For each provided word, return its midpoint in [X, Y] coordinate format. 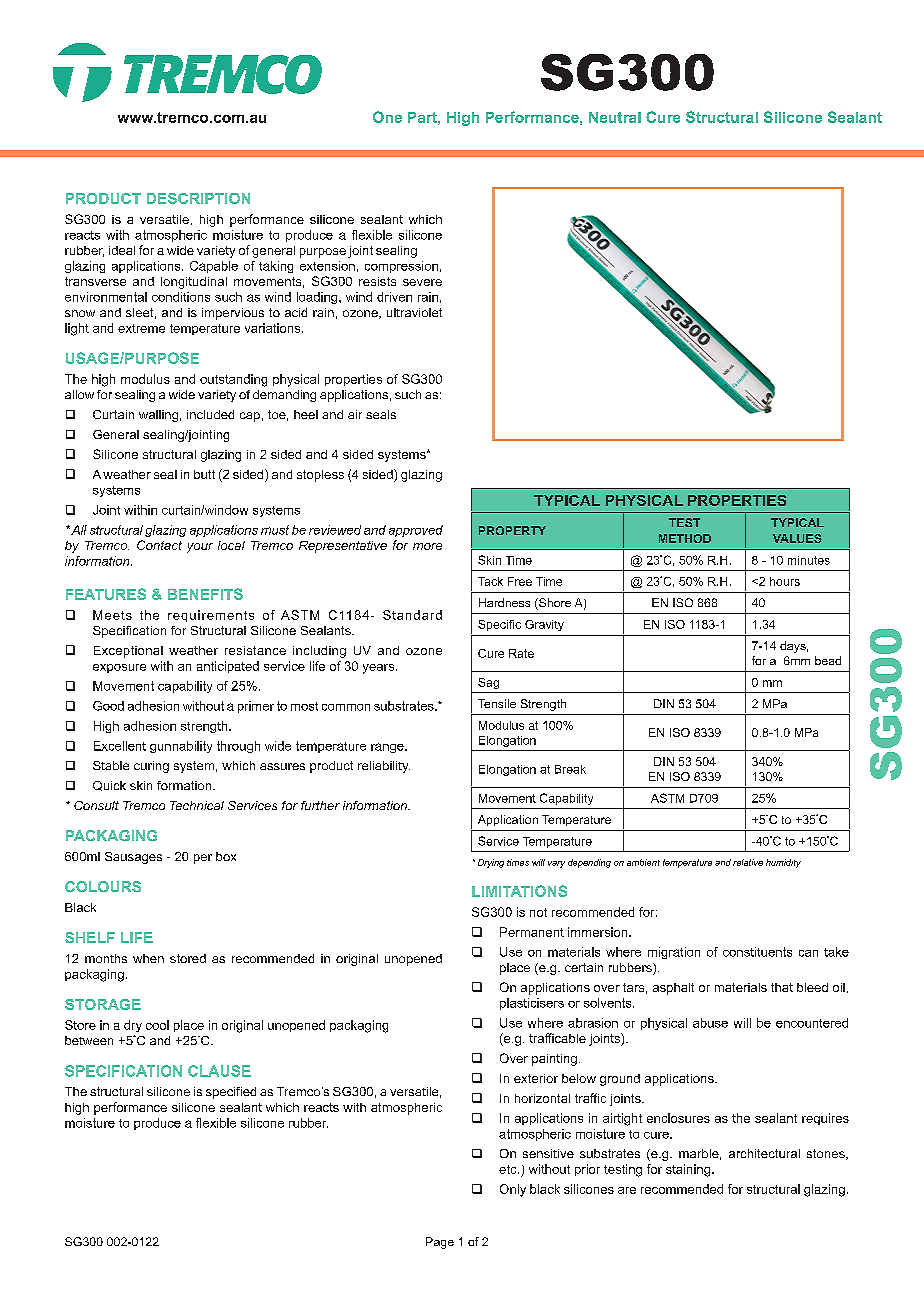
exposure [119, 668]
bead [828, 660]
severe [422, 282]
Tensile [497, 703]
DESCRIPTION [198, 198]
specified [231, 1093]
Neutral [615, 117]
